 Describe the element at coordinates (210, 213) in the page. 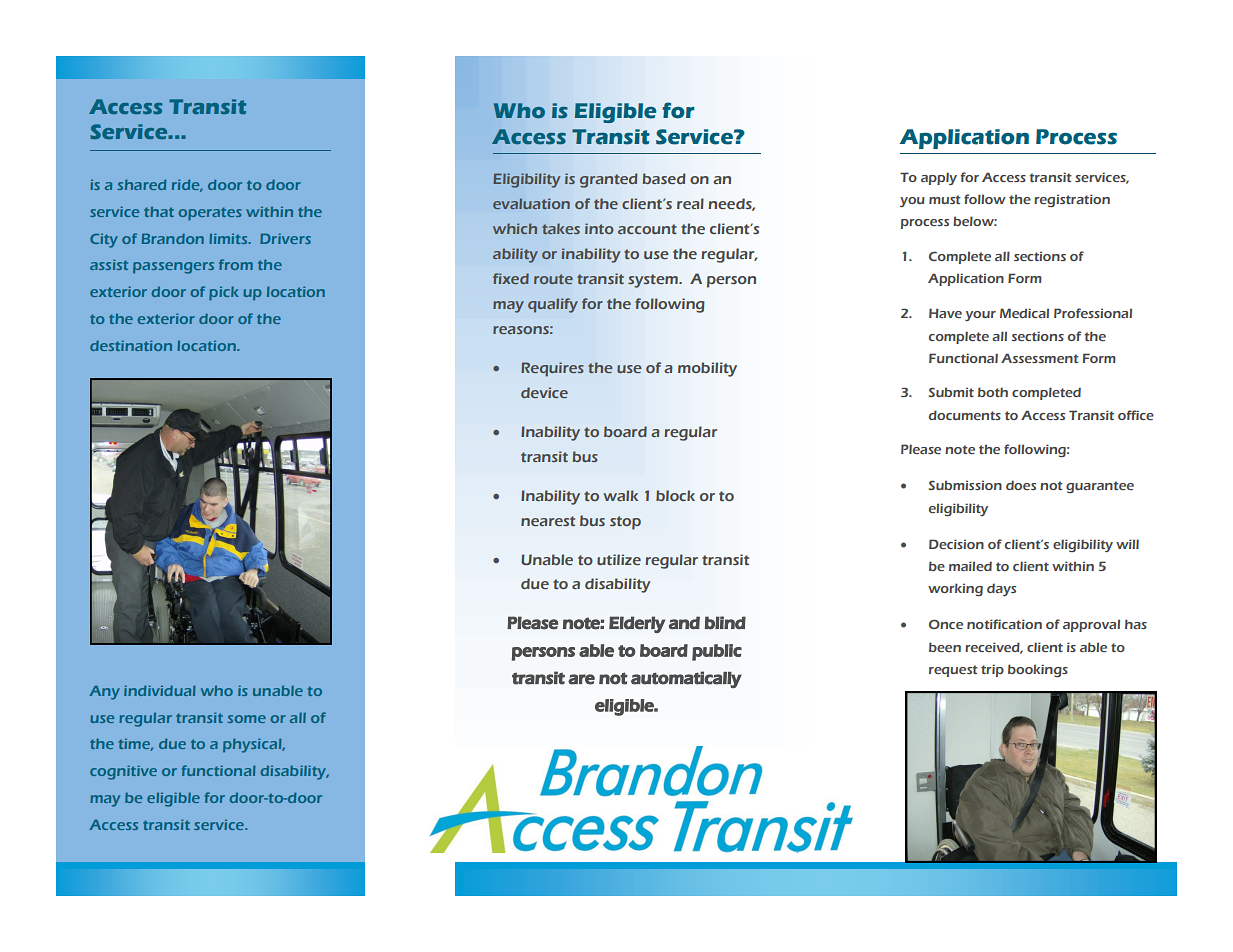

I see `operates` at that location.
